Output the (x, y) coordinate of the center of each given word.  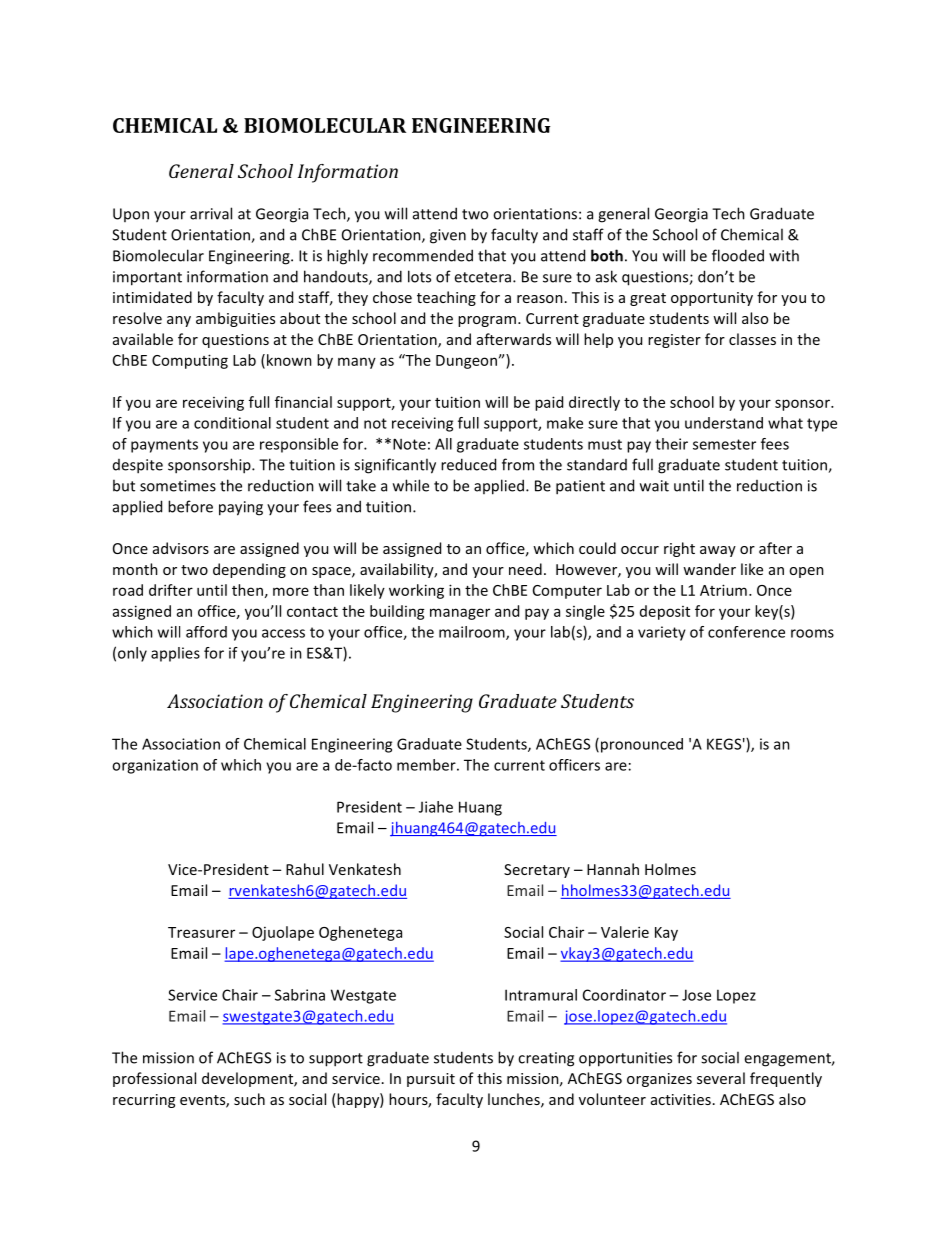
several (721, 1078)
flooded (738, 255)
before (190, 506)
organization (155, 766)
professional (154, 1079)
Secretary (537, 871)
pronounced (642, 745)
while (411, 485)
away (718, 551)
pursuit (431, 1080)
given (448, 236)
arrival (211, 213)
